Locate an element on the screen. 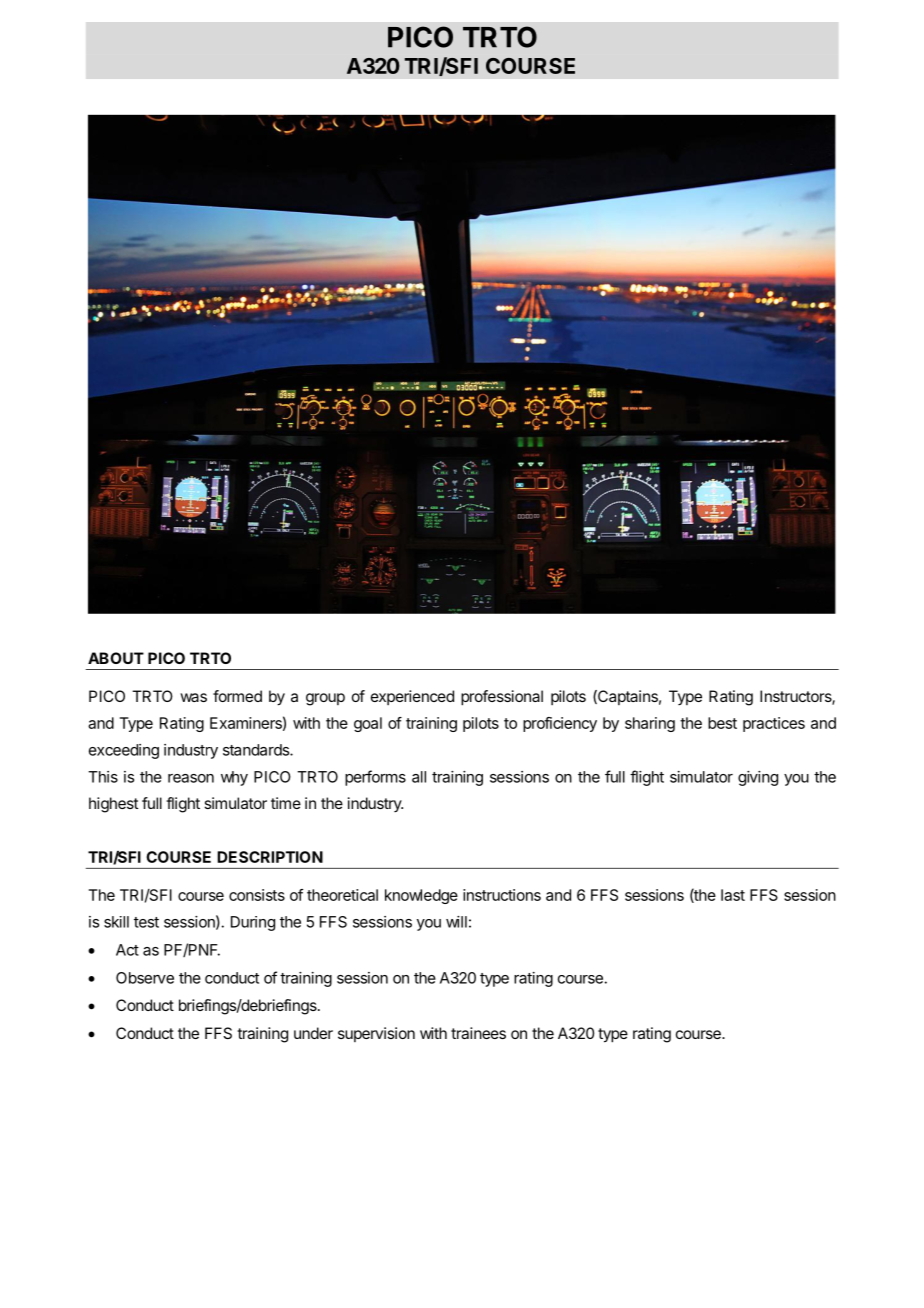 This screenshot has width=924, height=1308. best is located at coordinates (722, 723).
